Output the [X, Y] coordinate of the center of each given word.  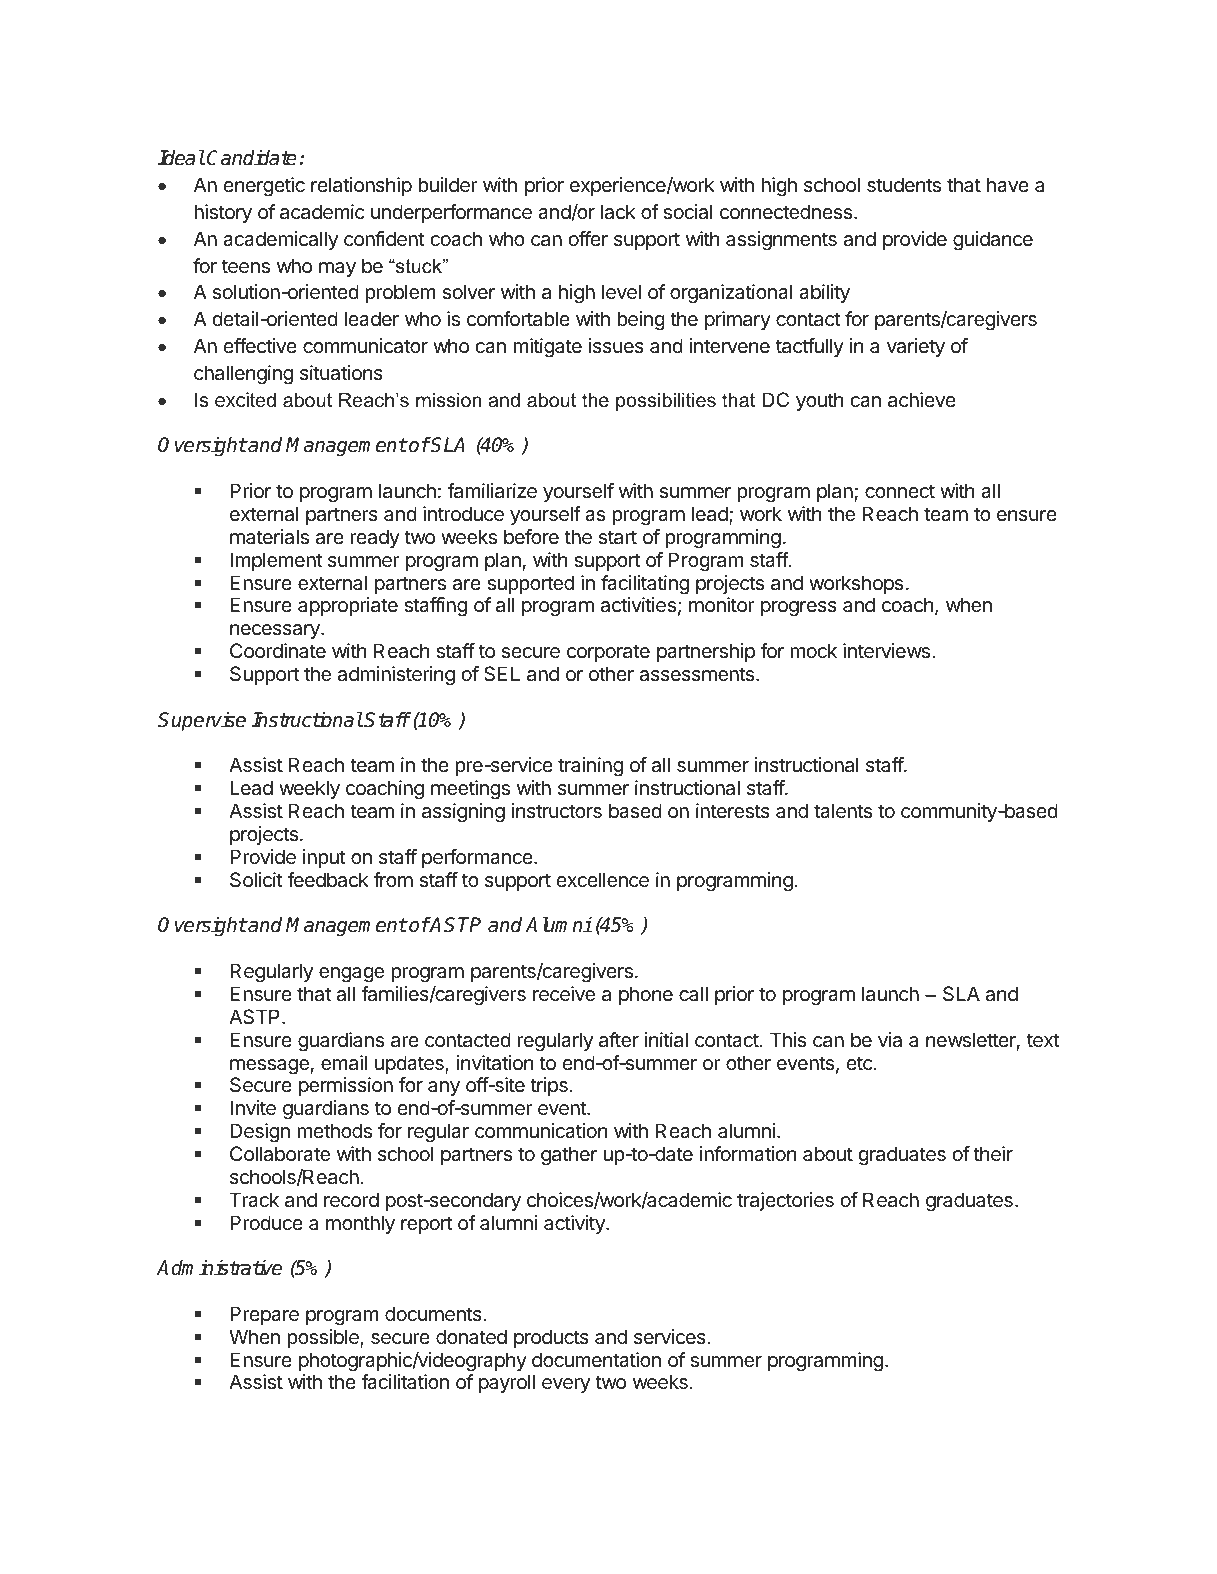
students [904, 185]
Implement [276, 561]
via [890, 1040]
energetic [264, 187]
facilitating [645, 585]
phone [646, 995]
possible [324, 1338]
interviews [886, 651]
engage [351, 975]
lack [618, 212]
